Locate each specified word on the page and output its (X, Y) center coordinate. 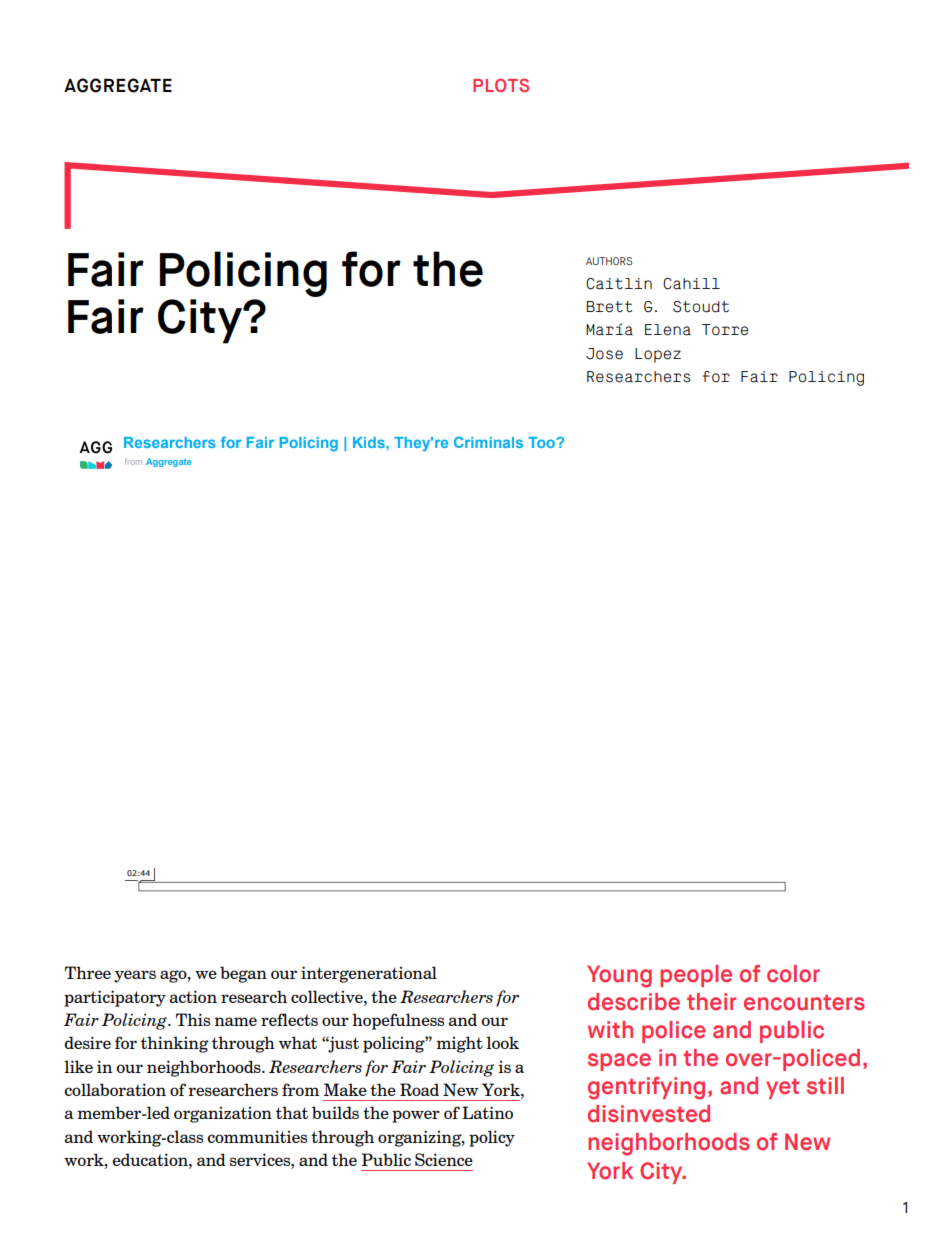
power (416, 1116)
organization (223, 1115)
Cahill (691, 284)
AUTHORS (609, 261)
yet (782, 1088)
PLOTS (501, 85)
